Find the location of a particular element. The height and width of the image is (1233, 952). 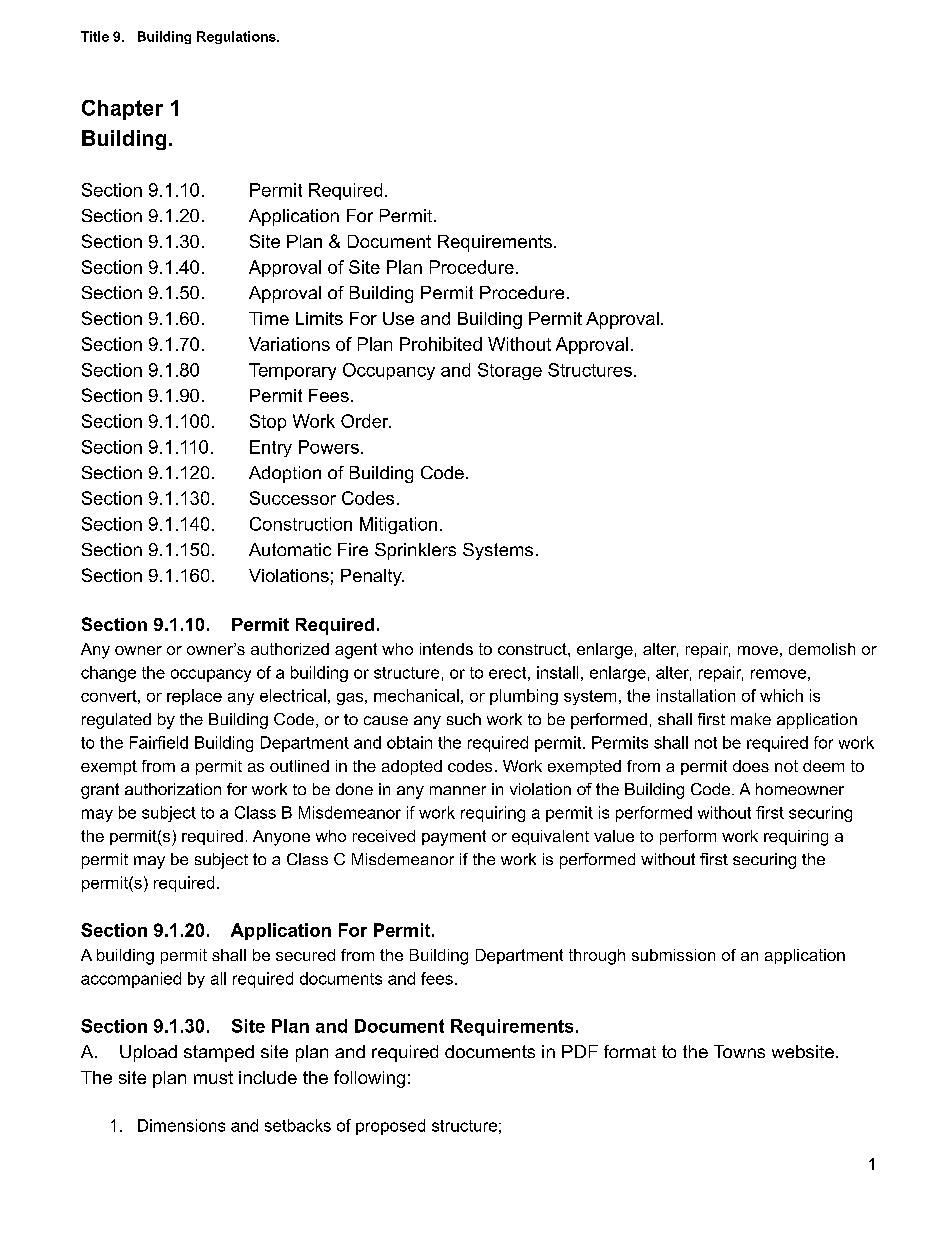

demolish is located at coordinates (822, 649).
